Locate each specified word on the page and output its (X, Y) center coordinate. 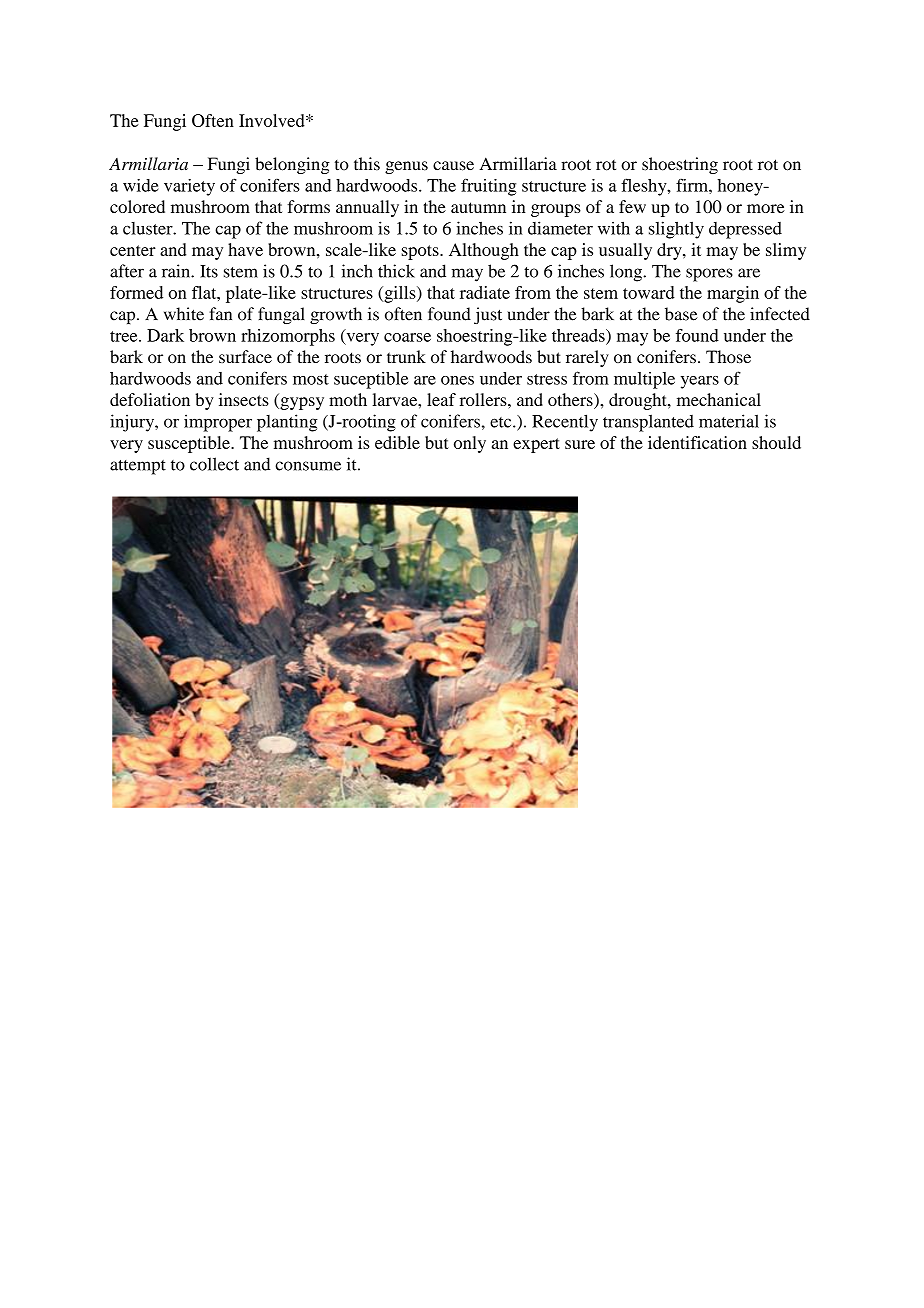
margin (733, 294)
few (632, 206)
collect (214, 464)
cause (453, 166)
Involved (273, 120)
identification (697, 442)
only (470, 444)
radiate (485, 292)
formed (136, 292)
